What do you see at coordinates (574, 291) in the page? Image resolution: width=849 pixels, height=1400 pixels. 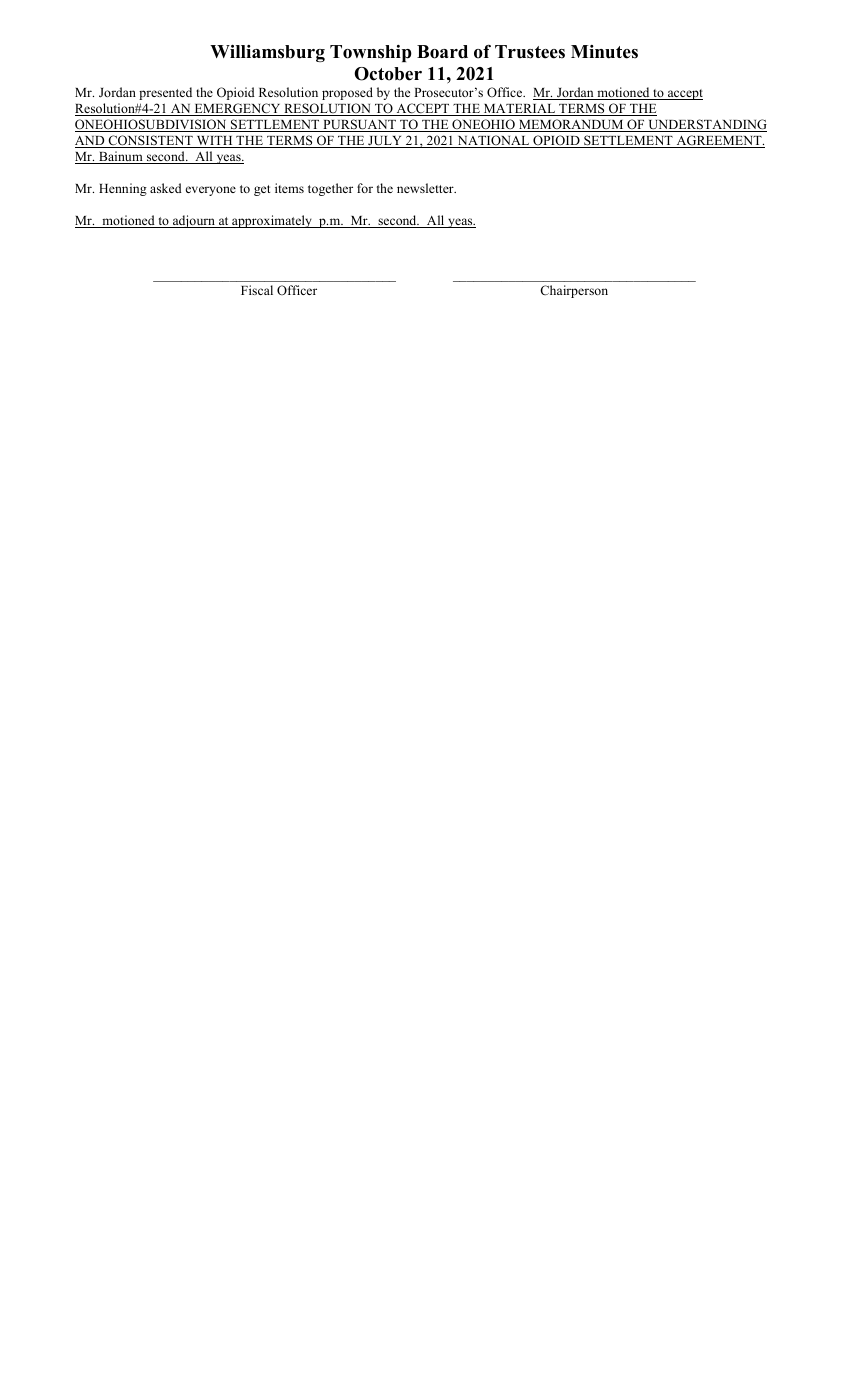 I see `Chairperson` at bounding box center [574, 291].
